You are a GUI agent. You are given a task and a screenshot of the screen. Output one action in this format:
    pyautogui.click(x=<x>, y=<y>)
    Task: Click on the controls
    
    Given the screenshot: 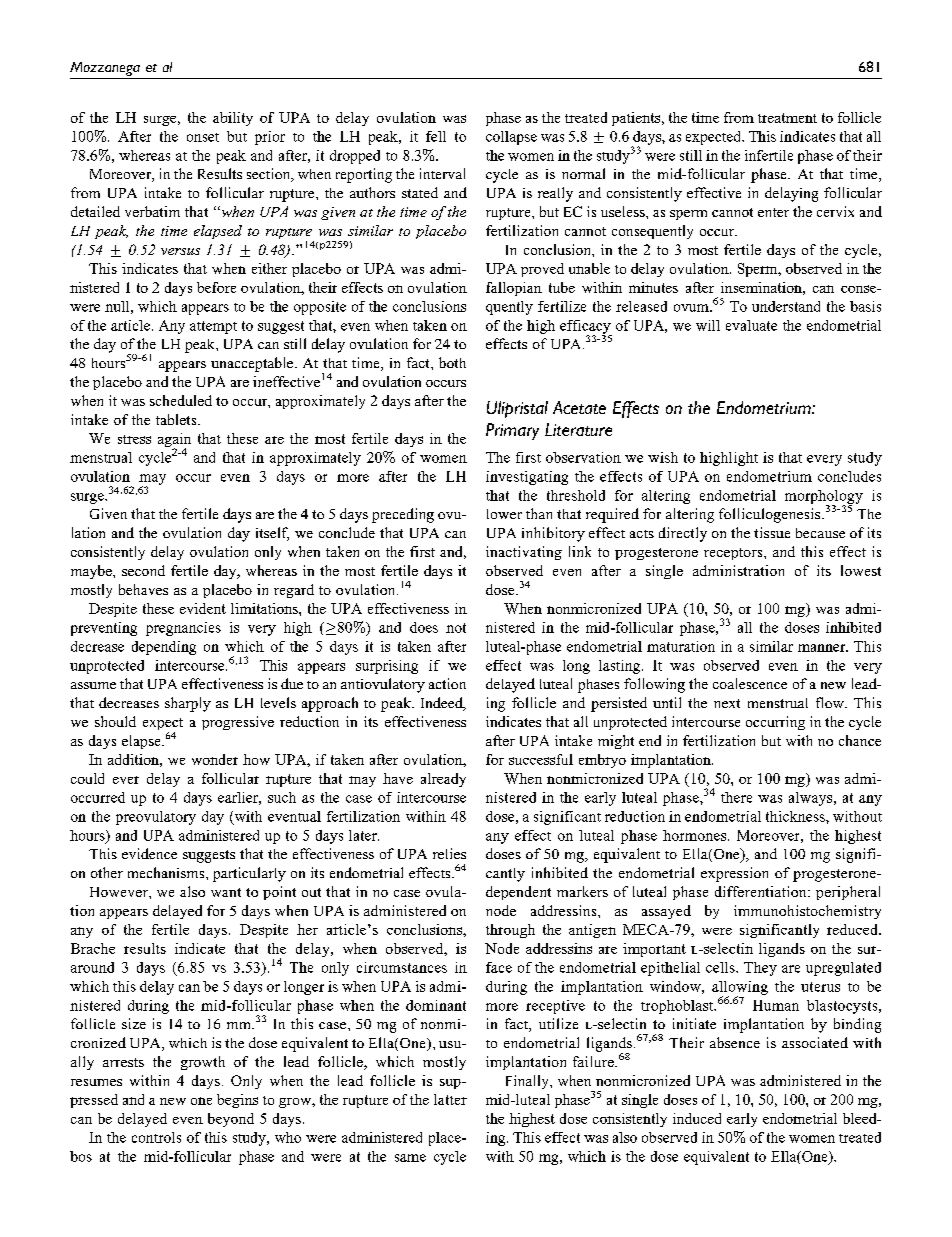 What is the action you would take?
    pyautogui.click(x=156, y=1137)
